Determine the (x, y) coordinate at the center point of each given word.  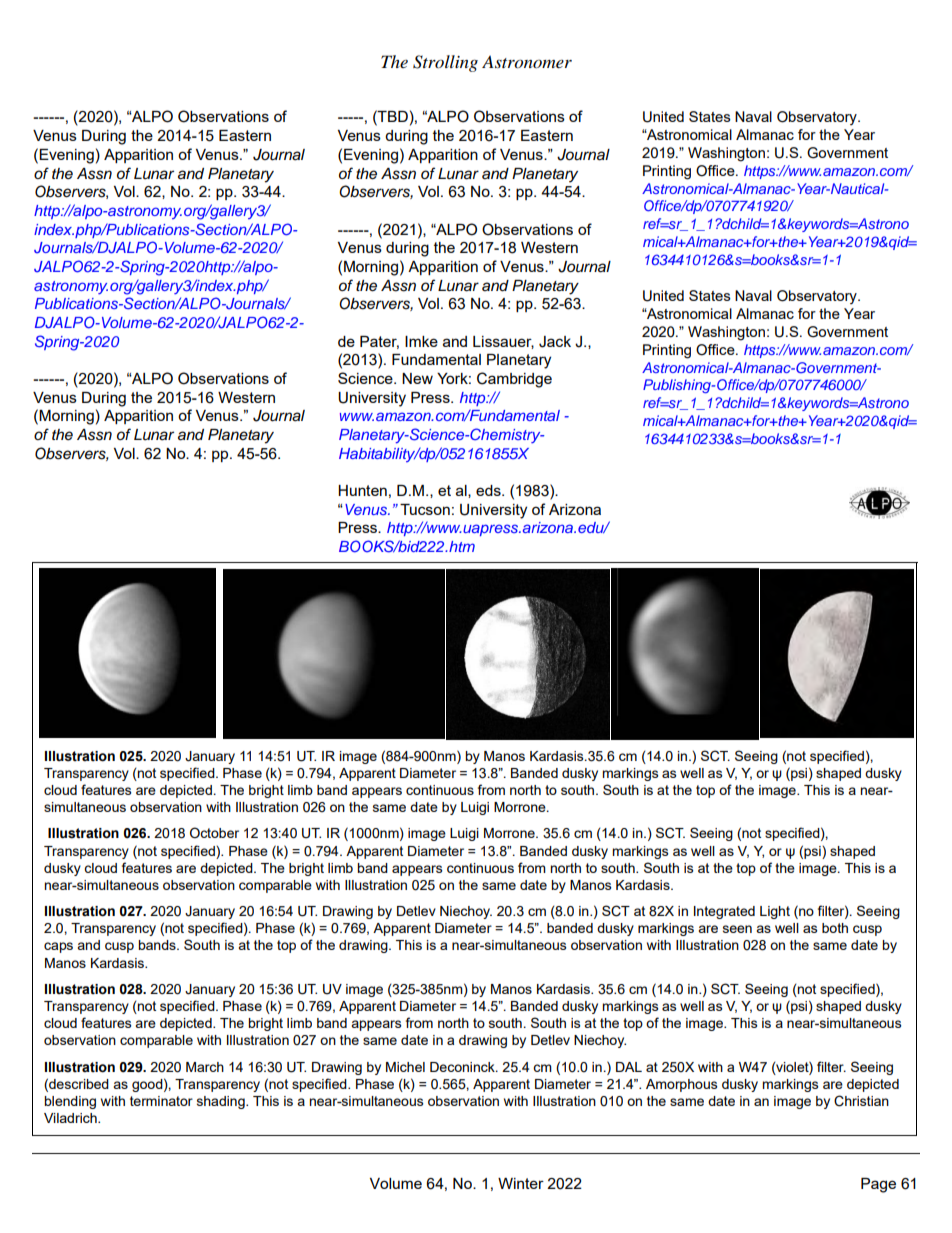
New (417, 378)
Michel (405, 1067)
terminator (161, 1101)
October (214, 833)
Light (775, 912)
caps (58, 947)
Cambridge (514, 380)
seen (737, 929)
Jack (555, 342)
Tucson (425, 509)
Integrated (724, 912)
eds (489, 490)
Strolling (445, 63)
